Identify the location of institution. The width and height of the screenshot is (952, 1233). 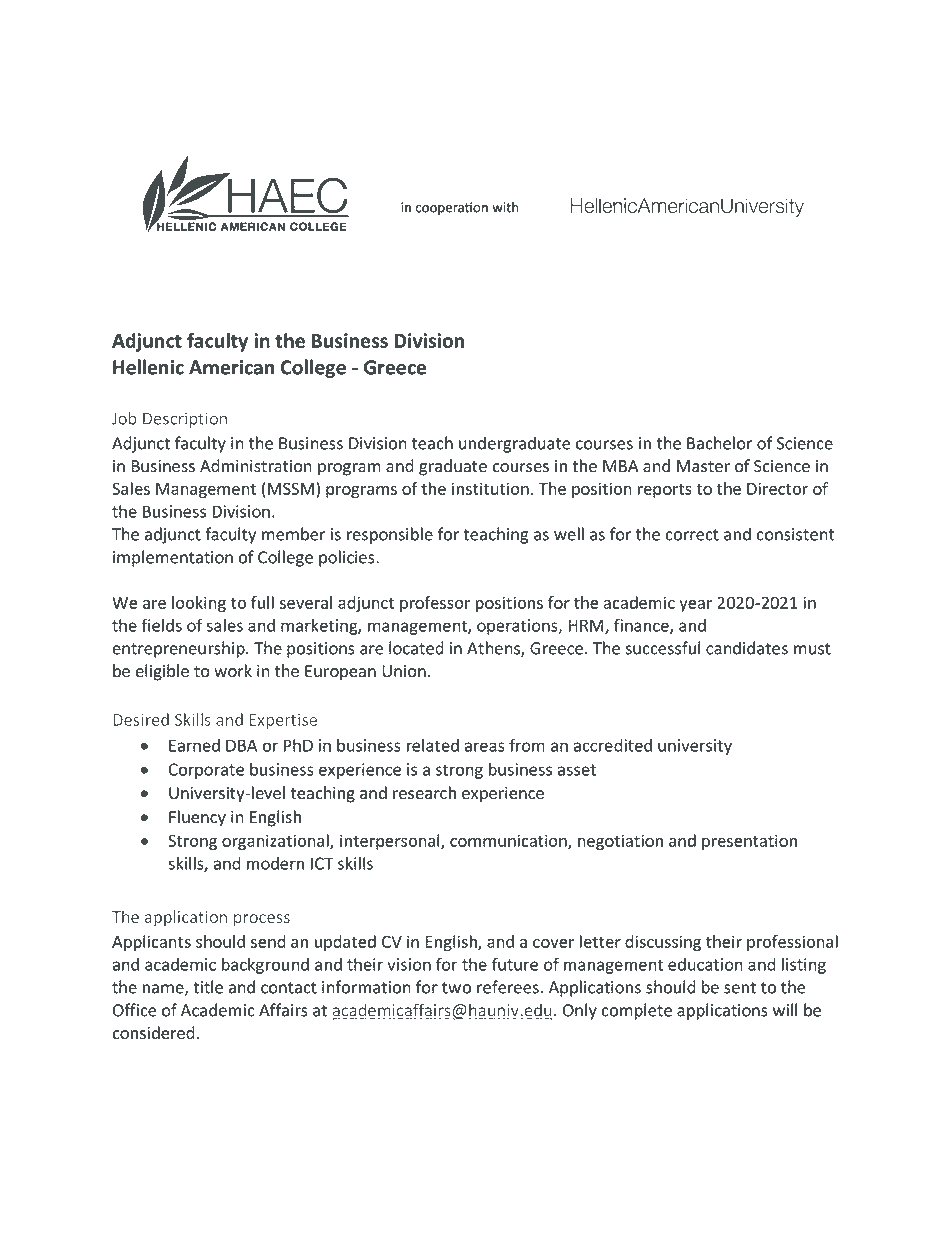
(490, 488).
